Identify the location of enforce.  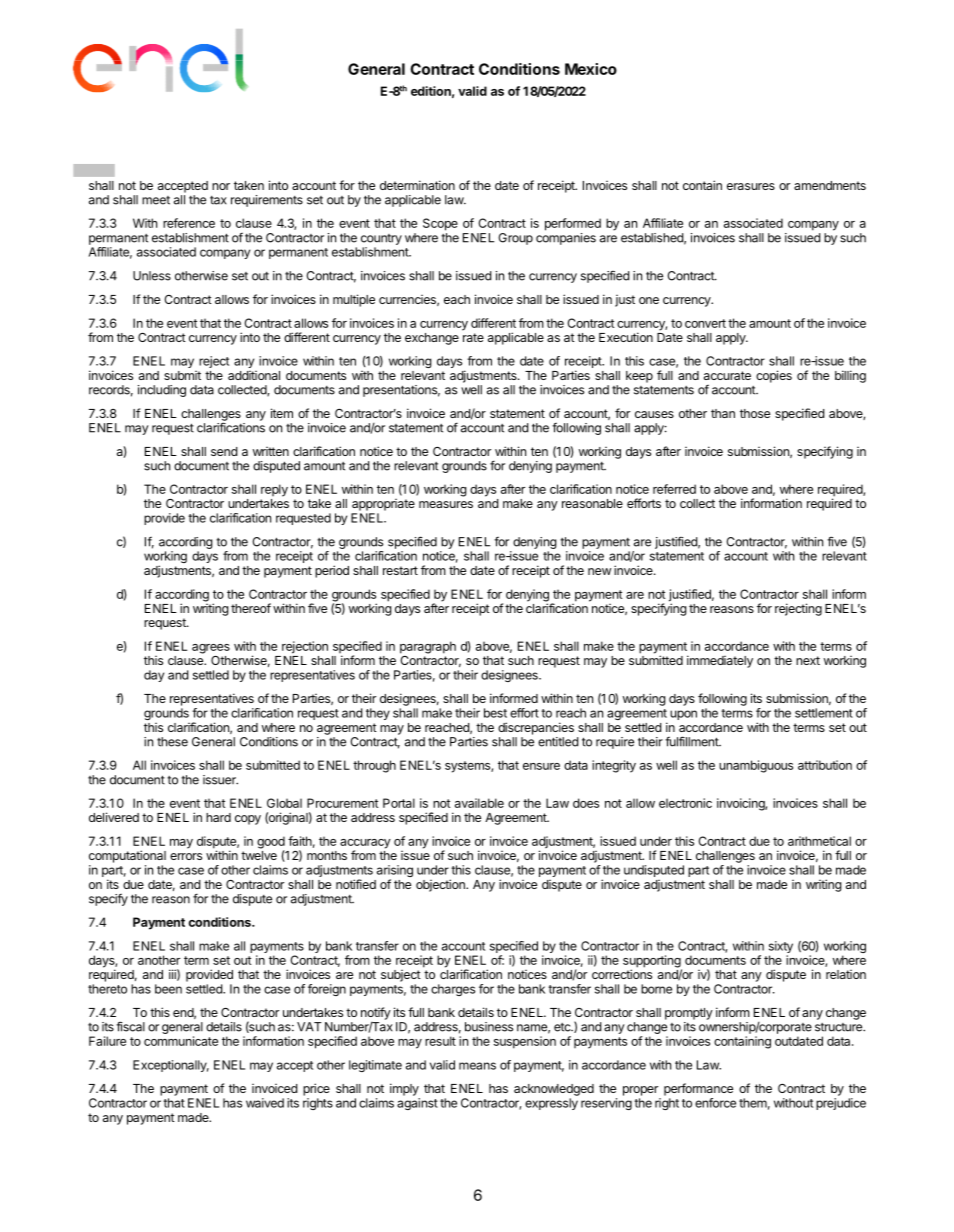
(715, 1103).
